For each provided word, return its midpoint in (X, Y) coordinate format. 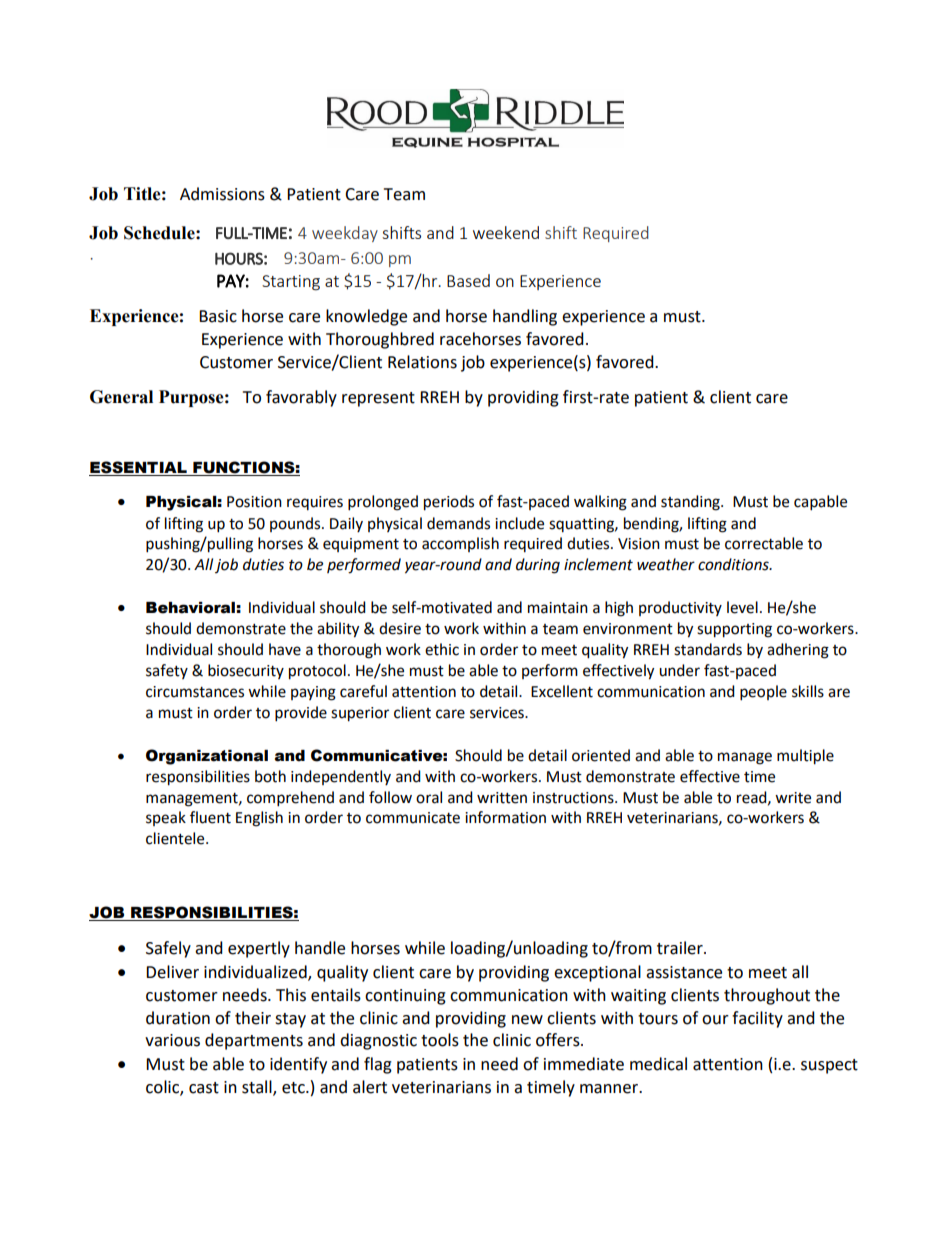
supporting (734, 630)
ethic (442, 649)
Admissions (222, 194)
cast (204, 1088)
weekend (506, 232)
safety (167, 671)
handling (525, 317)
